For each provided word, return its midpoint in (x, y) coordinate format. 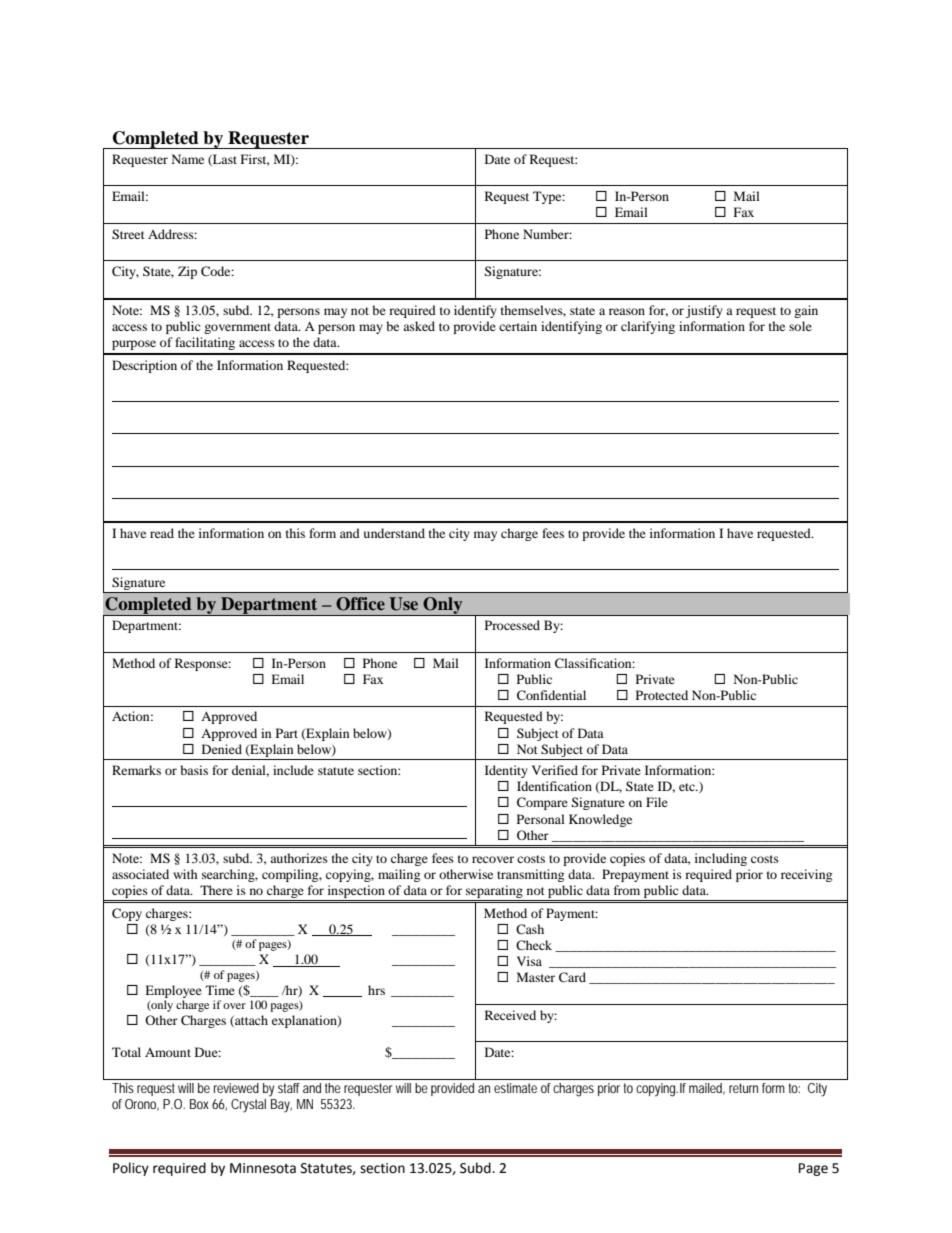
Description (144, 366)
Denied (222, 749)
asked (419, 326)
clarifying (648, 327)
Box (199, 1104)
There (216, 890)
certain (518, 326)
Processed (512, 625)
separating (494, 891)
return (743, 1088)
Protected (662, 695)
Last (224, 160)
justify (704, 311)
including (721, 859)
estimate (515, 1088)
